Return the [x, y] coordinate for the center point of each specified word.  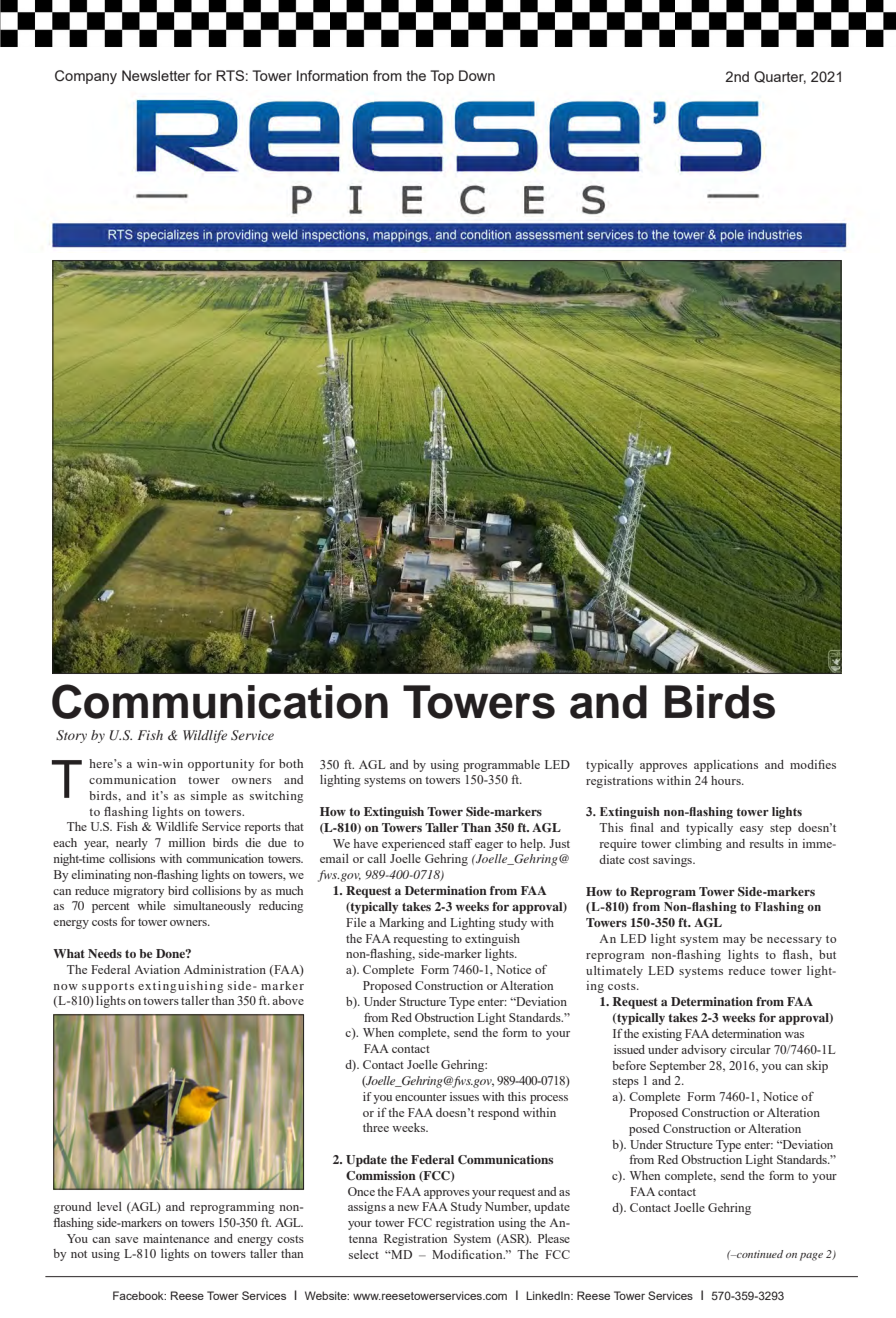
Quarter [780, 77]
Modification [468, 1254]
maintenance [176, 1238]
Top [442, 77]
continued [759, 1254]
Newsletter [156, 75]
